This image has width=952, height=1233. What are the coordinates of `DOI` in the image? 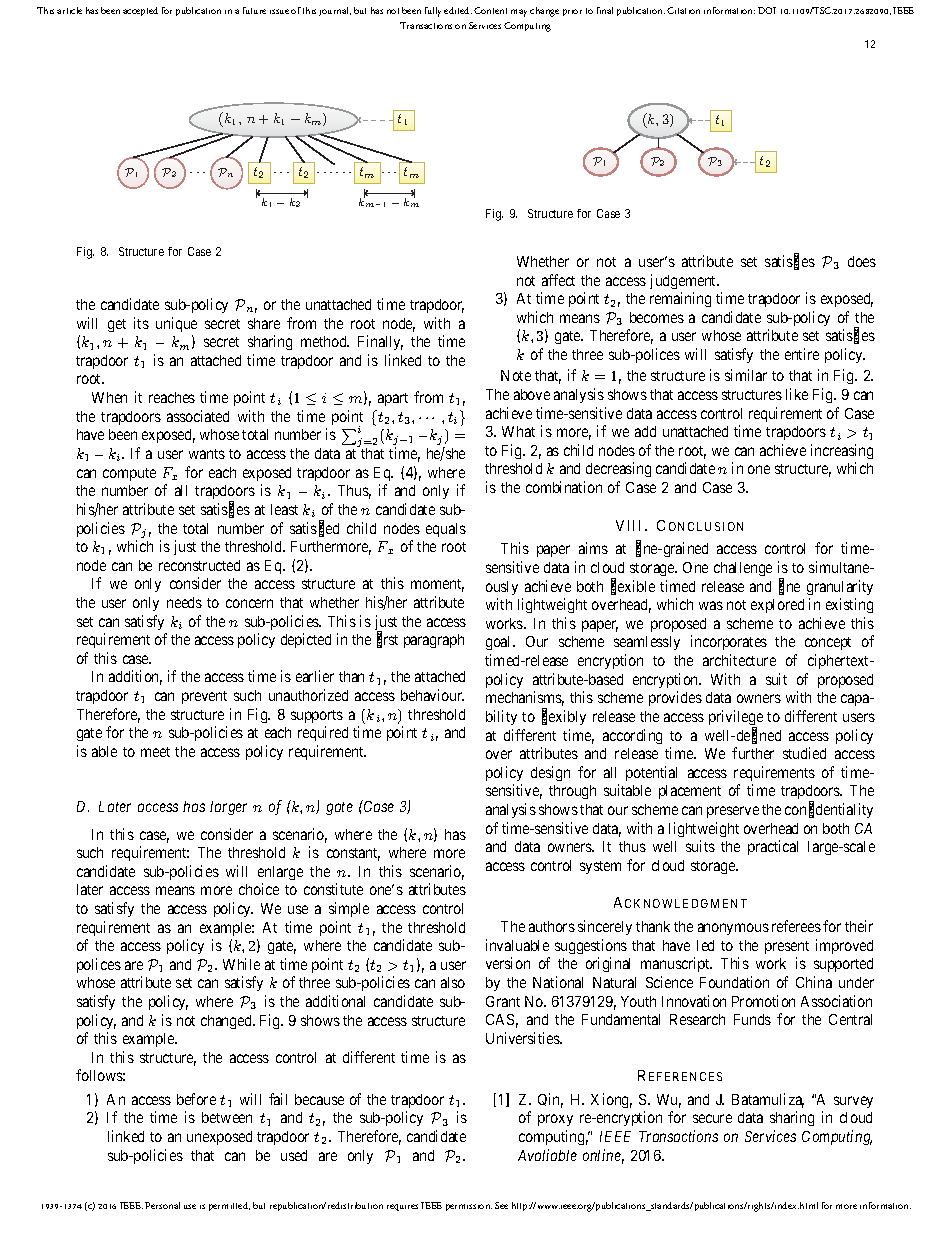 It's located at (767, 10).
